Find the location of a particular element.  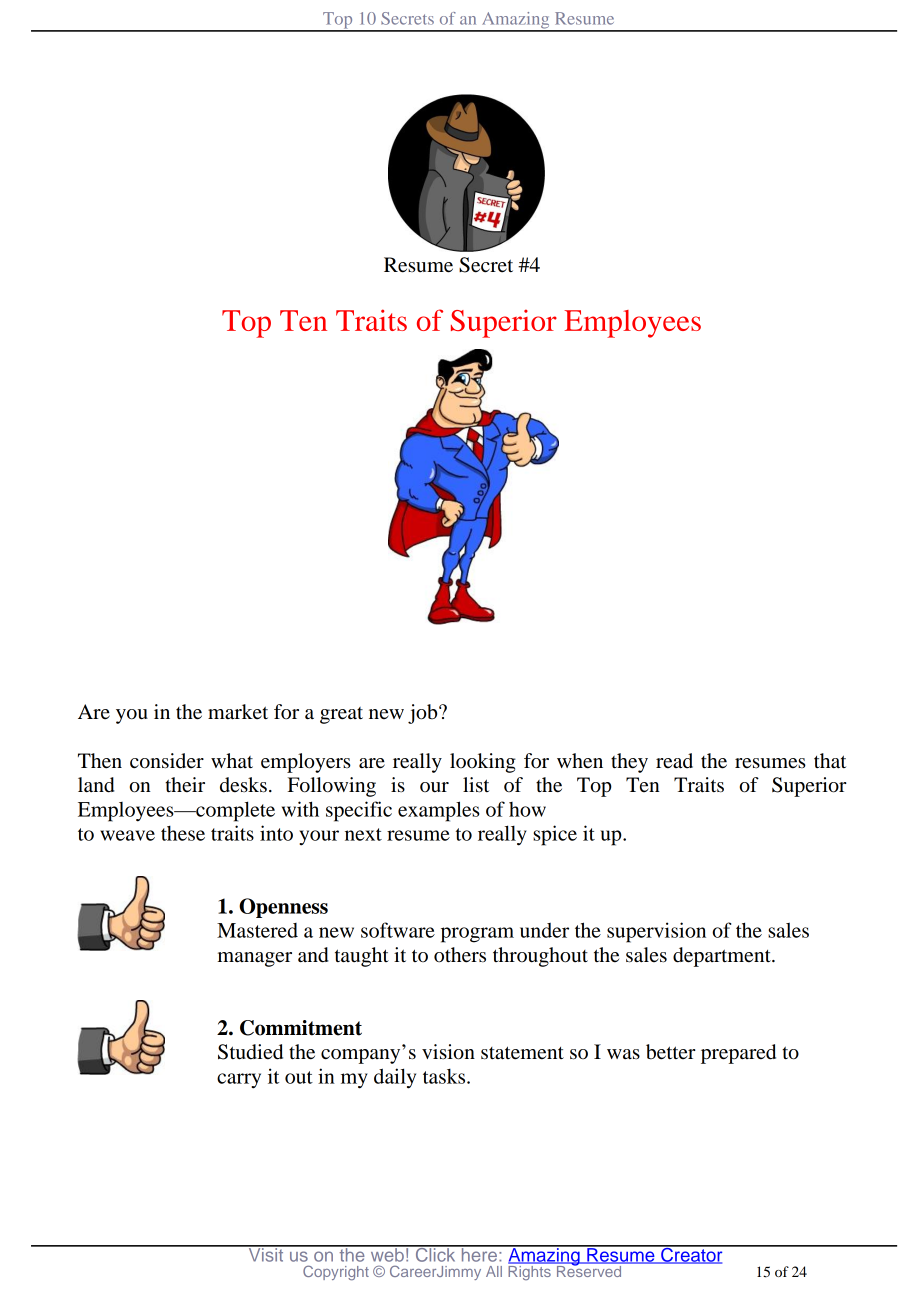

read is located at coordinates (674, 761).
